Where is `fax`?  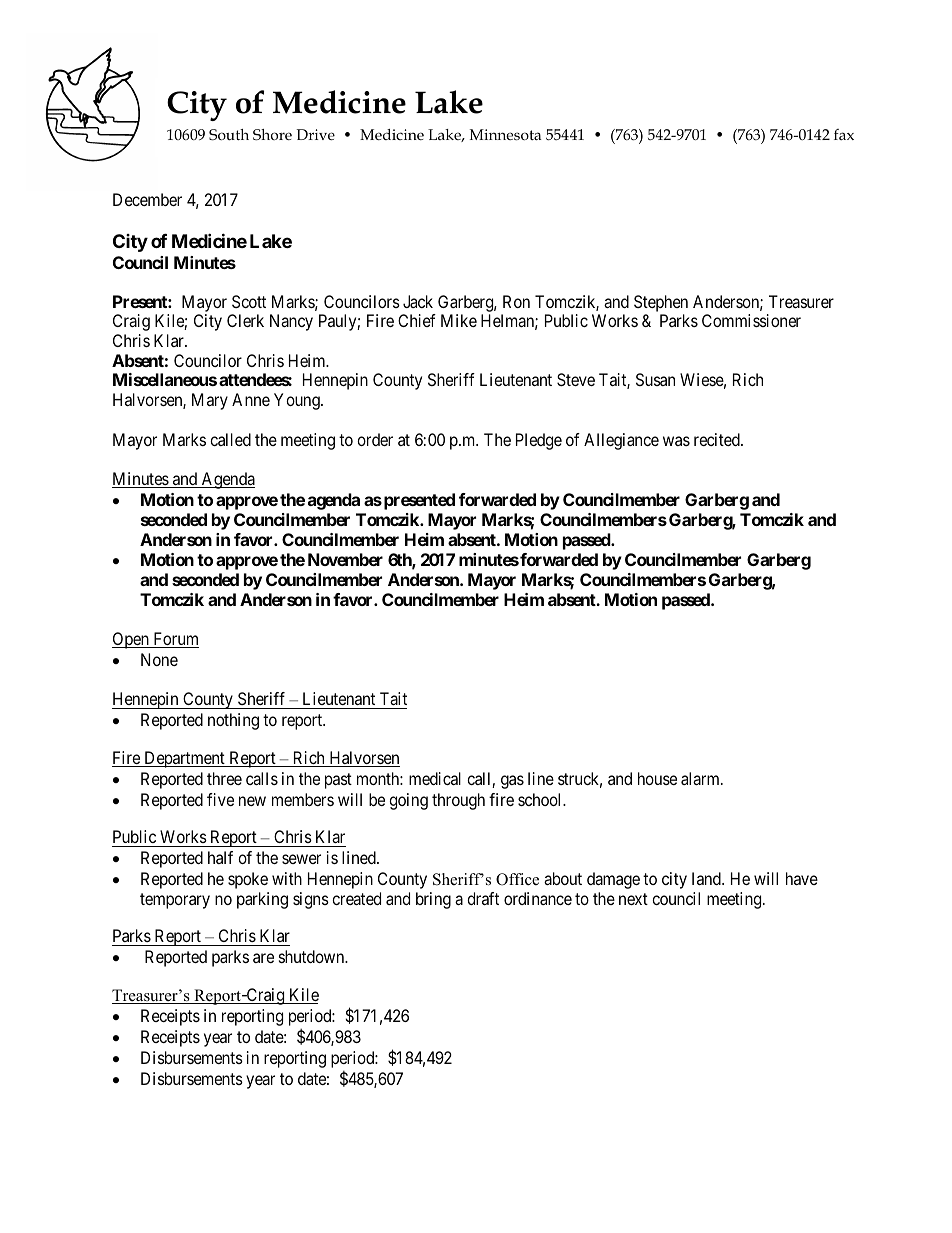 fax is located at coordinates (844, 134).
